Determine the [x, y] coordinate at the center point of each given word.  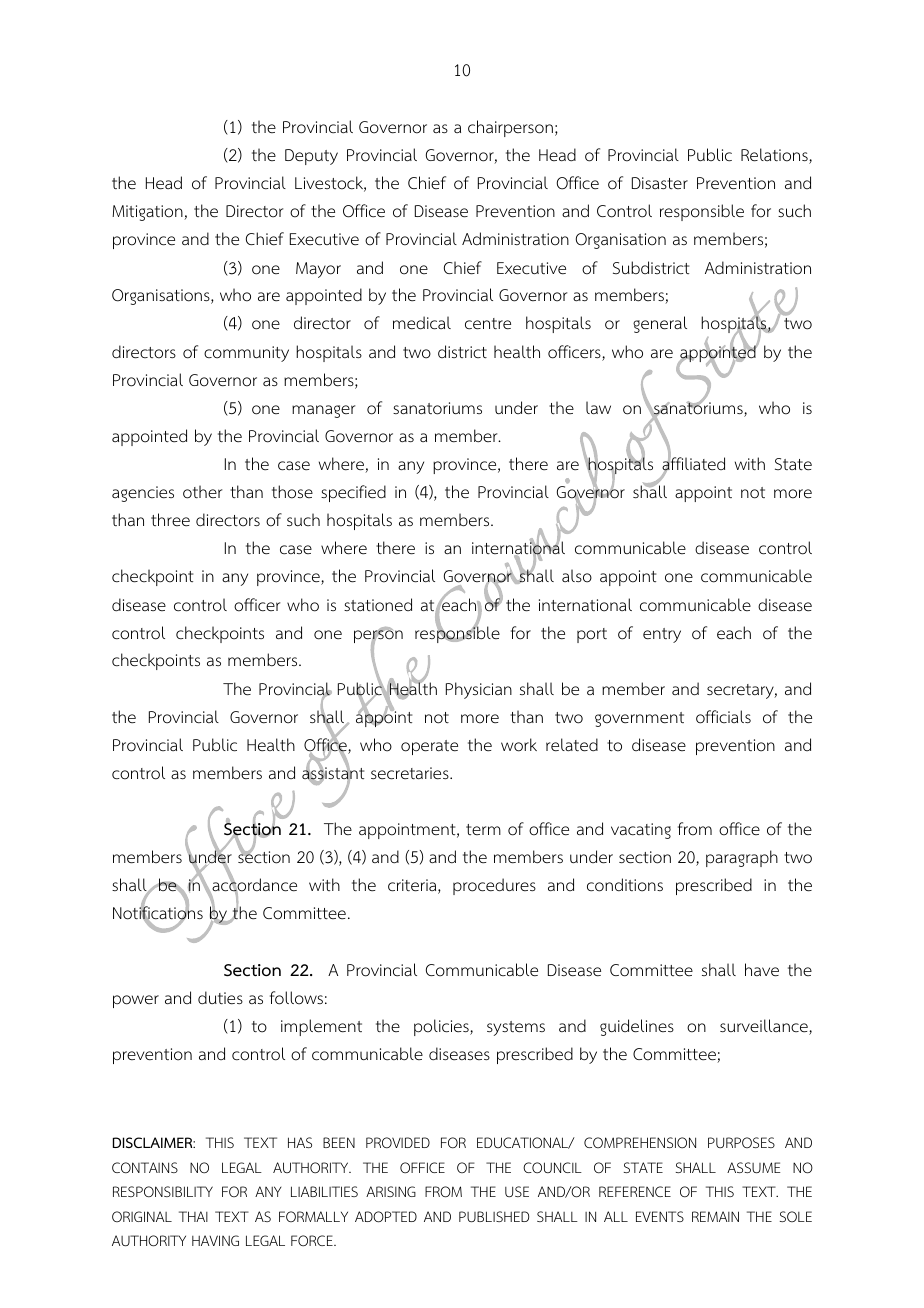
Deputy [311, 157]
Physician [479, 690]
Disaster [660, 183]
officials [723, 717]
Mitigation [148, 213]
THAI [193, 1216]
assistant [333, 773]
